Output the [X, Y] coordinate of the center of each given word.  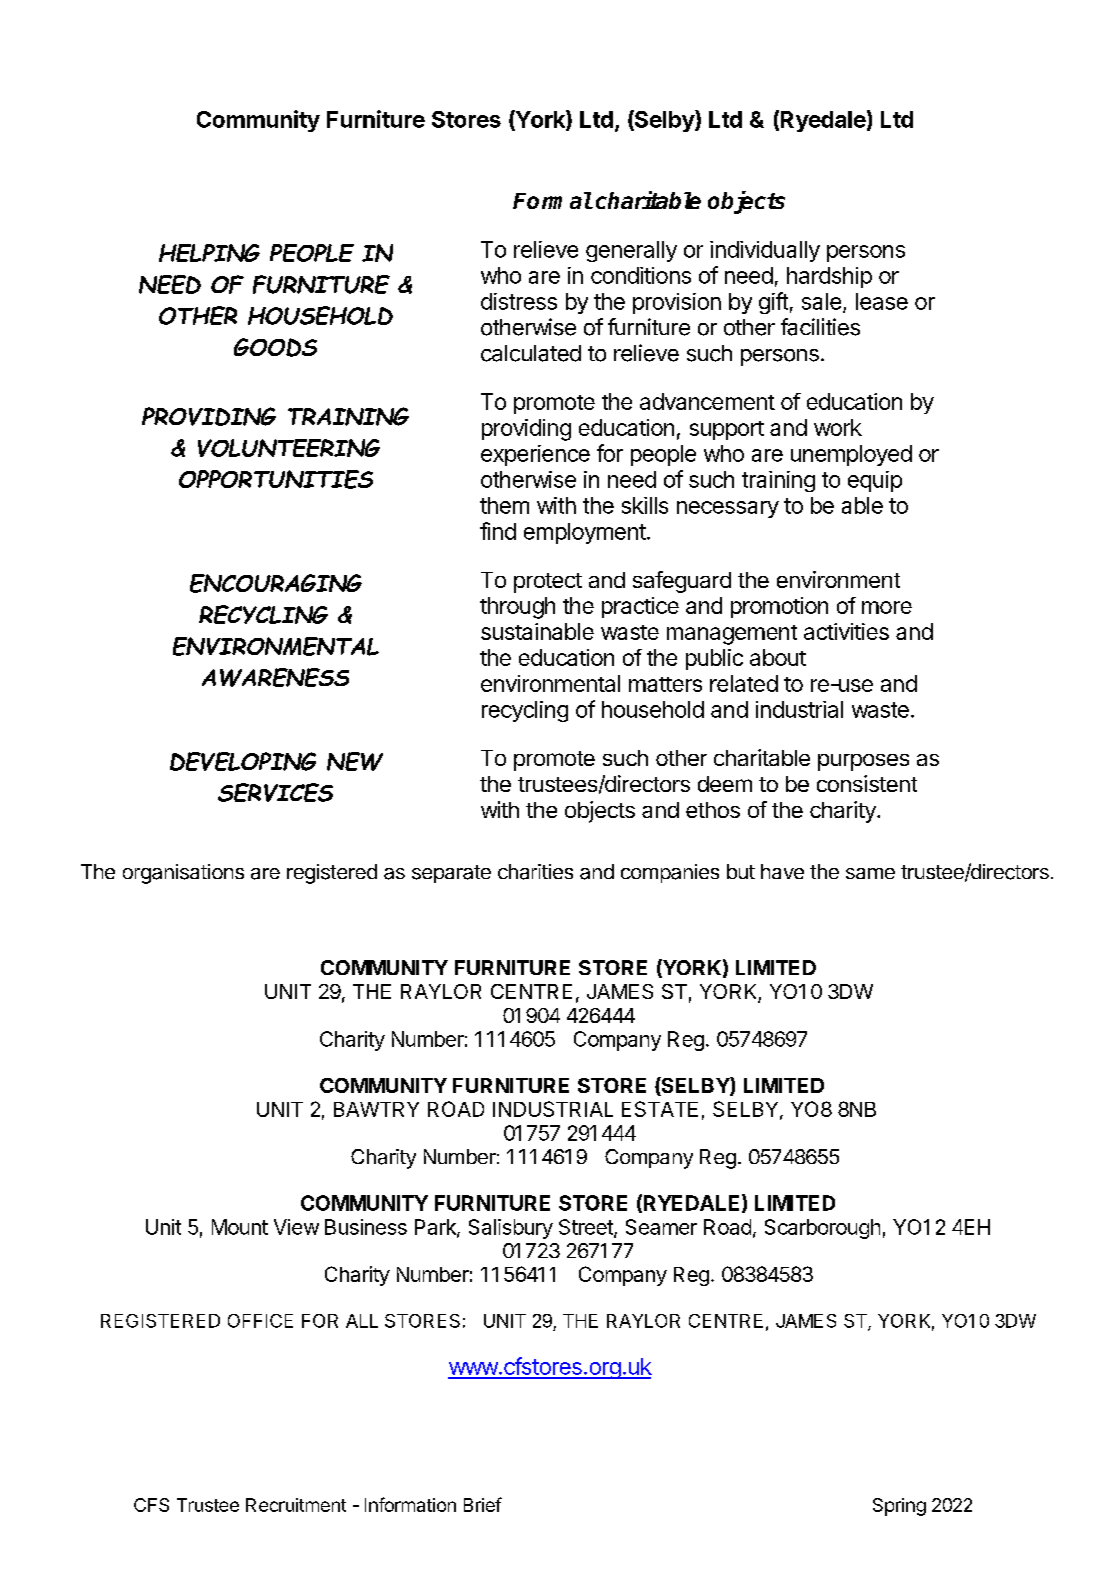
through [517, 608]
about [778, 657]
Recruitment [296, 1505]
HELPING [209, 253]
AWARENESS [275, 677]
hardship [829, 277]
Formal [552, 200]
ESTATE [660, 1109]
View [296, 1227]
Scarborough [822, 1229]
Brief [483, 1504]
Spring [899, 1507]
